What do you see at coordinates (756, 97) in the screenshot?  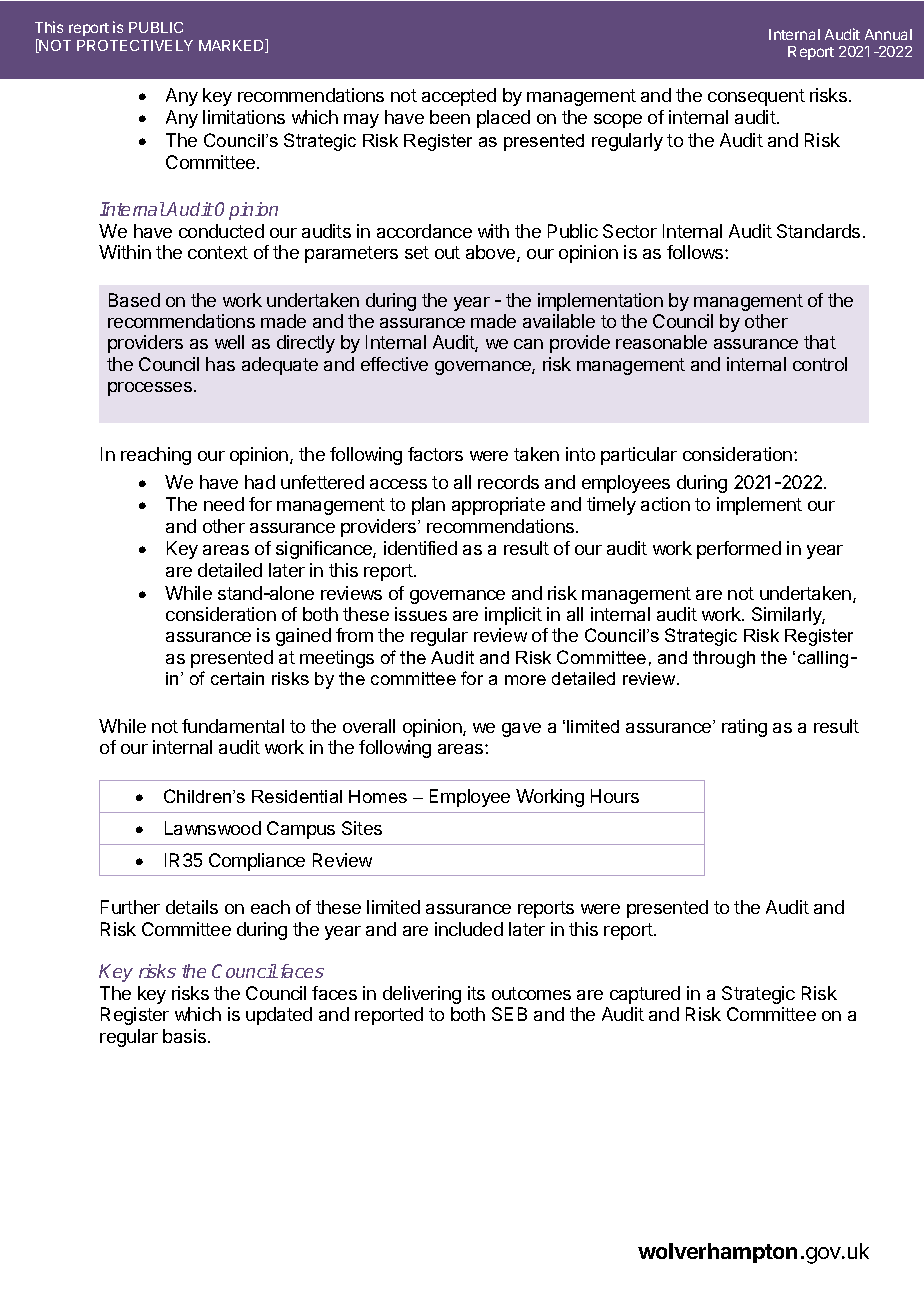 I see `consequent` at bounding box center [756, 97].
